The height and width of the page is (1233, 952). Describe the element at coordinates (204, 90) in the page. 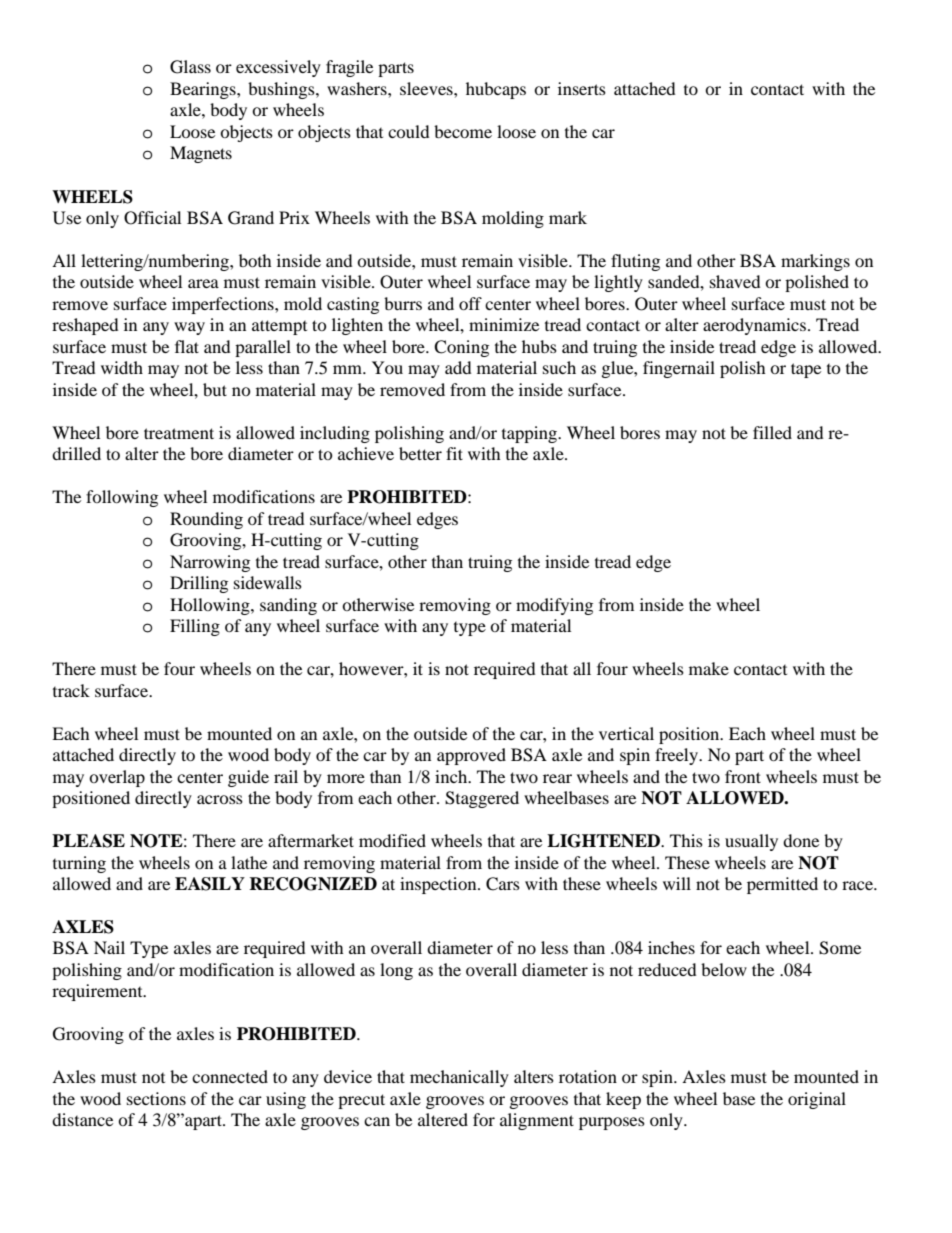

I see `Bearings` at that location.
